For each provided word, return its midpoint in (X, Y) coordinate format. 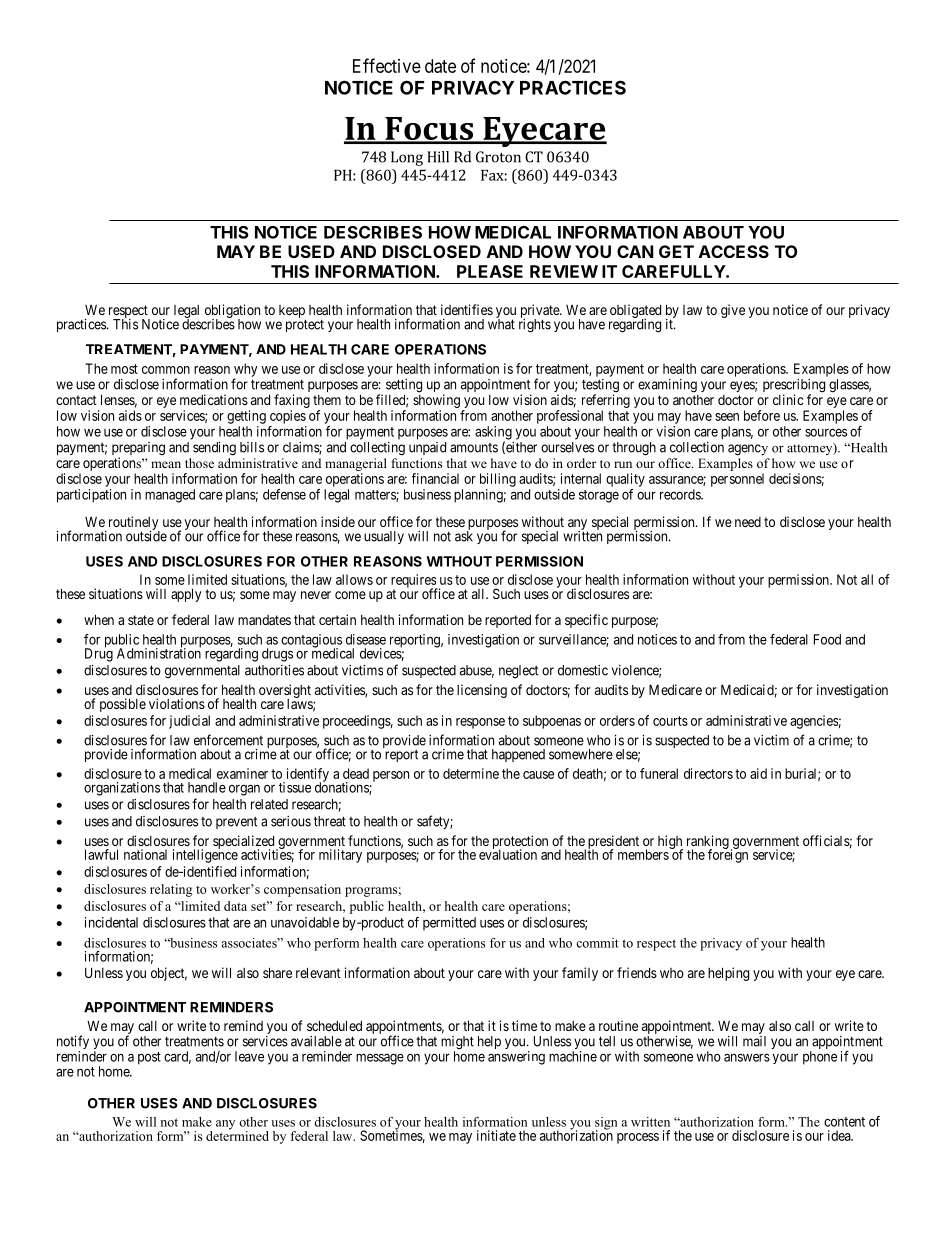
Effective (387, 65)
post (149, 1058)
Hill (438, 157)
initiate (496, 1135)
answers (747, 1057)
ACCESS (734, 251)
